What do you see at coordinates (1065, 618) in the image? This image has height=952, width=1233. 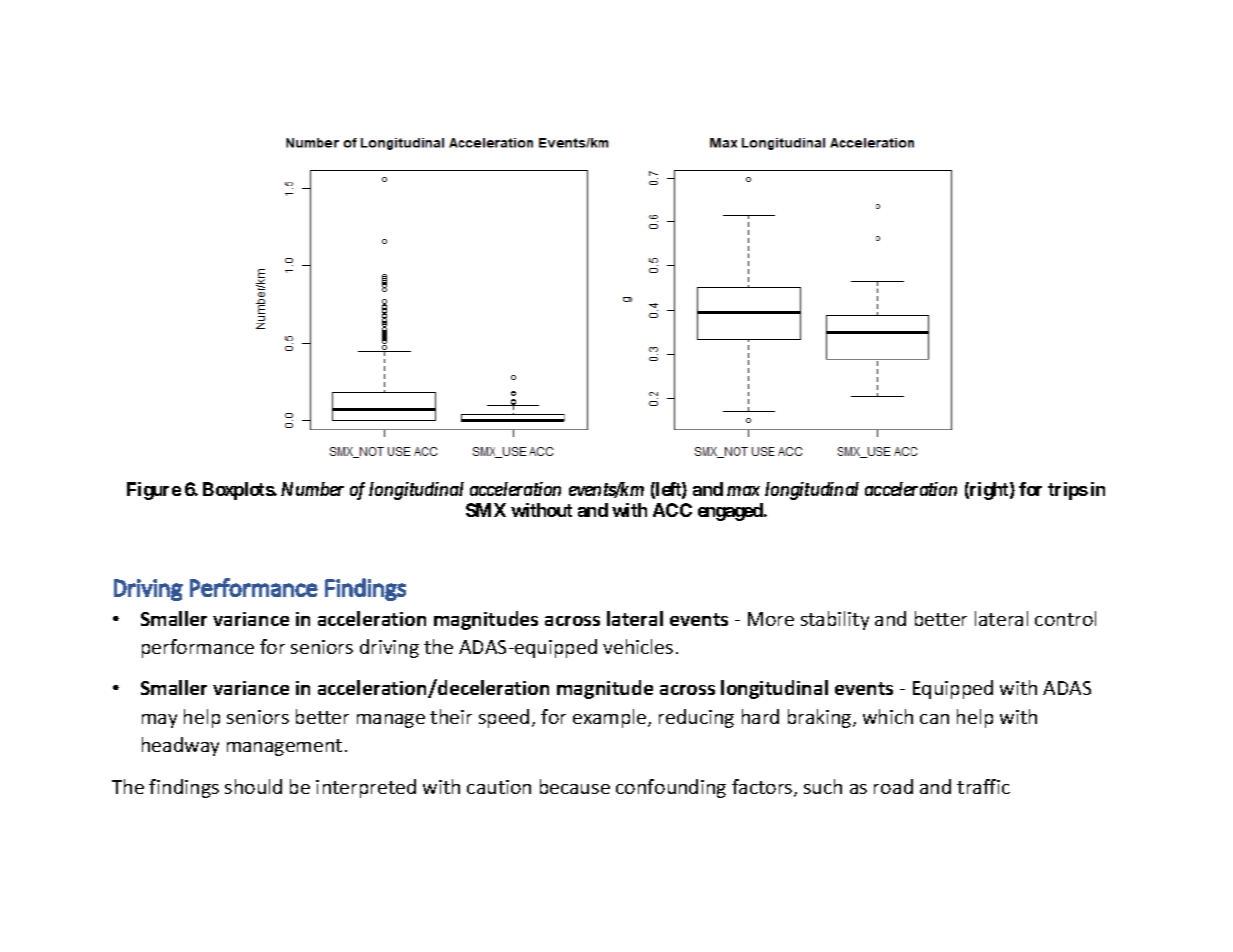 I see `control` at bounding box center [1065, 618].
